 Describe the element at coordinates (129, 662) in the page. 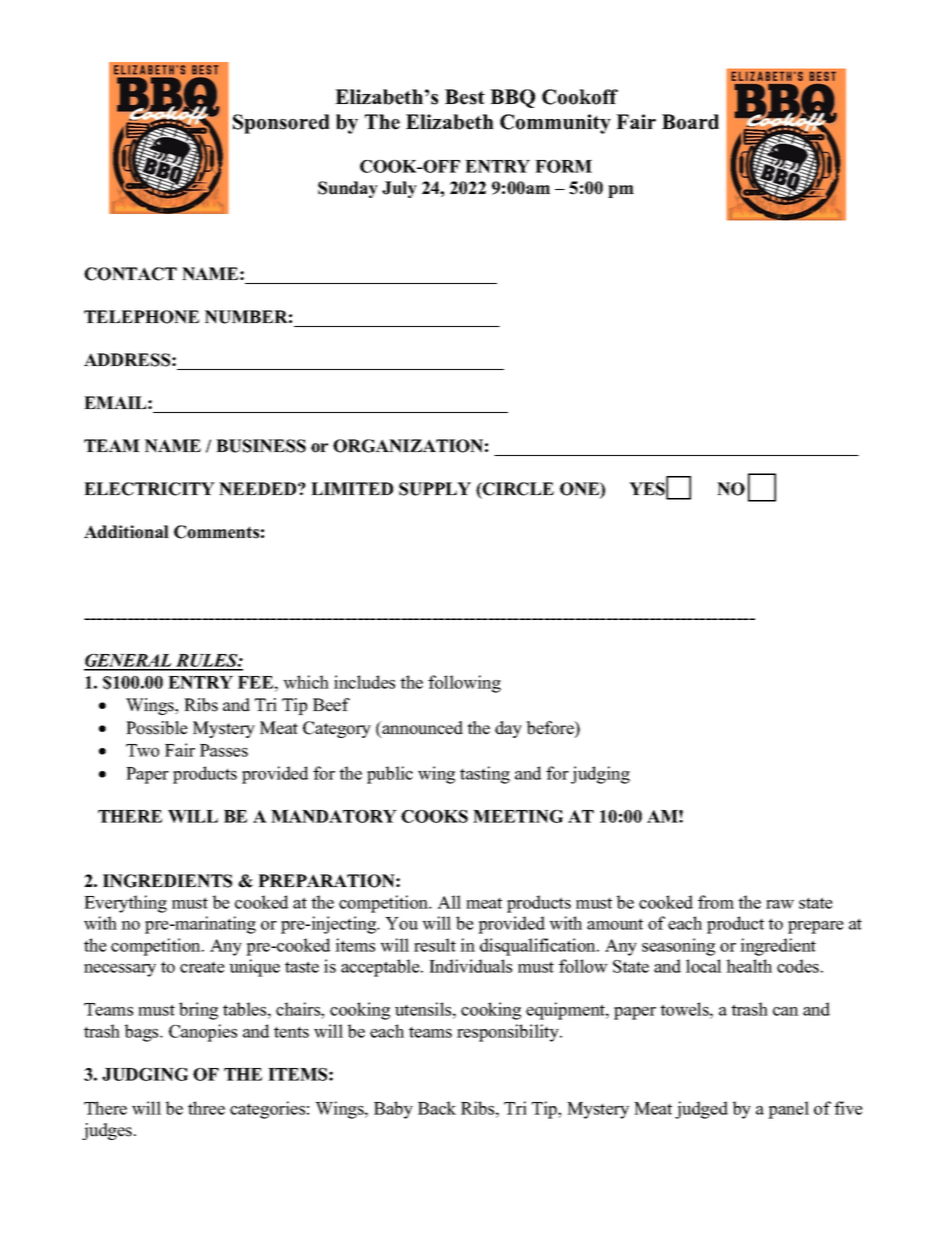

I see `GENERAL` at that location.
